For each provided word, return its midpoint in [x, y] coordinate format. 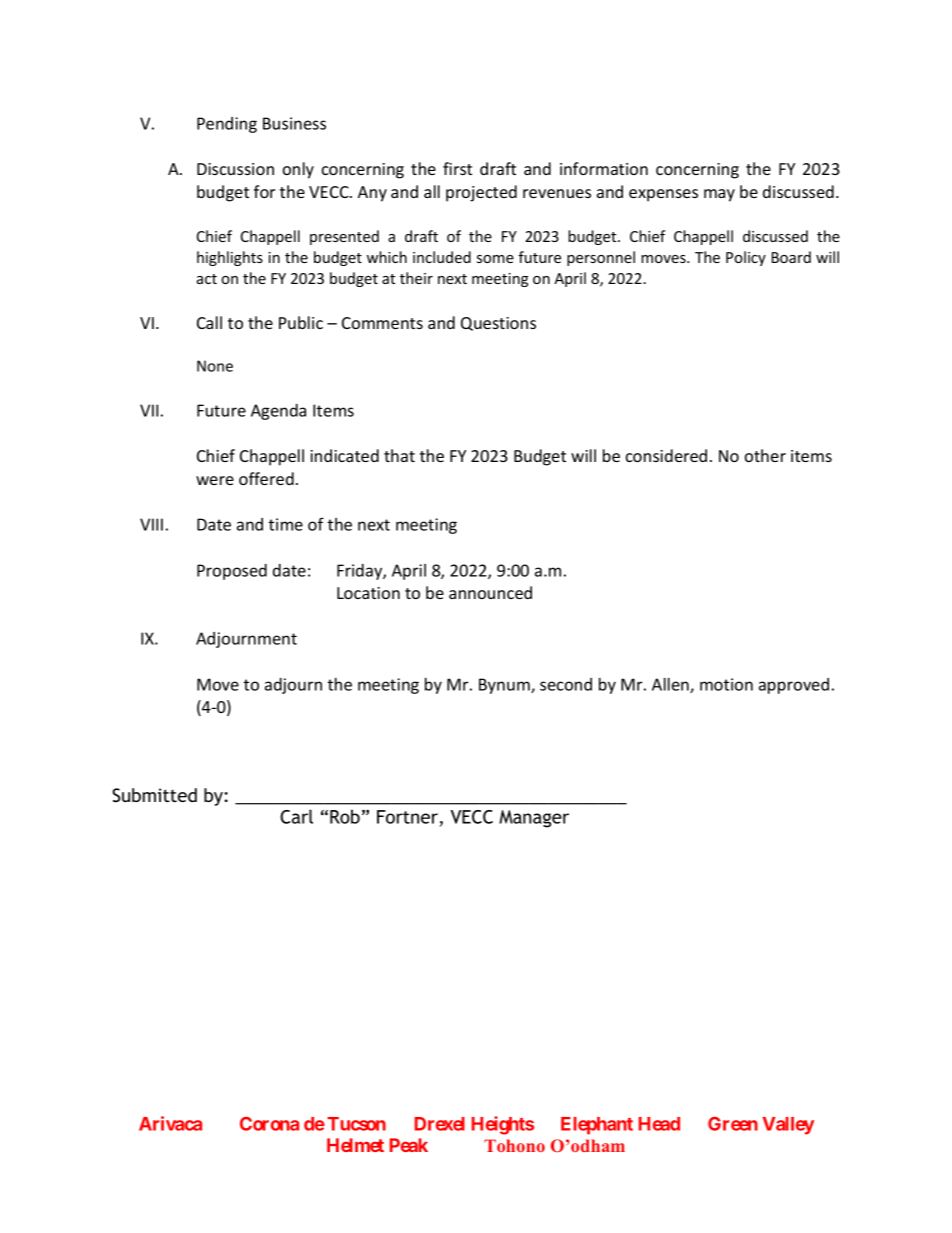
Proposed [232, 572]
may [719, 195]
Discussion [235, 169]
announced [490, 592]
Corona [269, 1124]
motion [726, 684]
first [457, 168]
